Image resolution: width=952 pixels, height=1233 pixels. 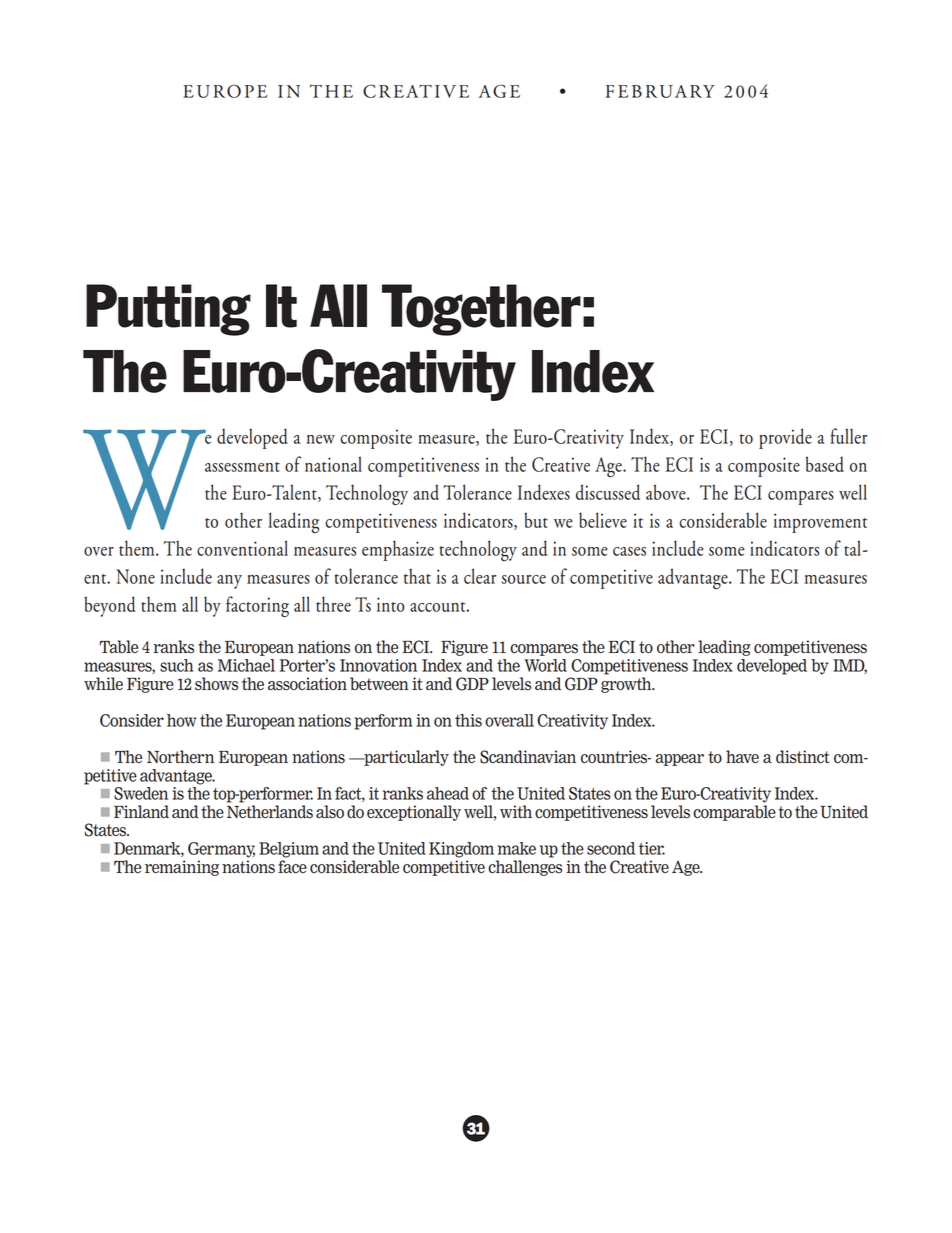 What do you see at coordinates (785, 438) in the image?
I see `provide` at bounding box center [785, 438].
